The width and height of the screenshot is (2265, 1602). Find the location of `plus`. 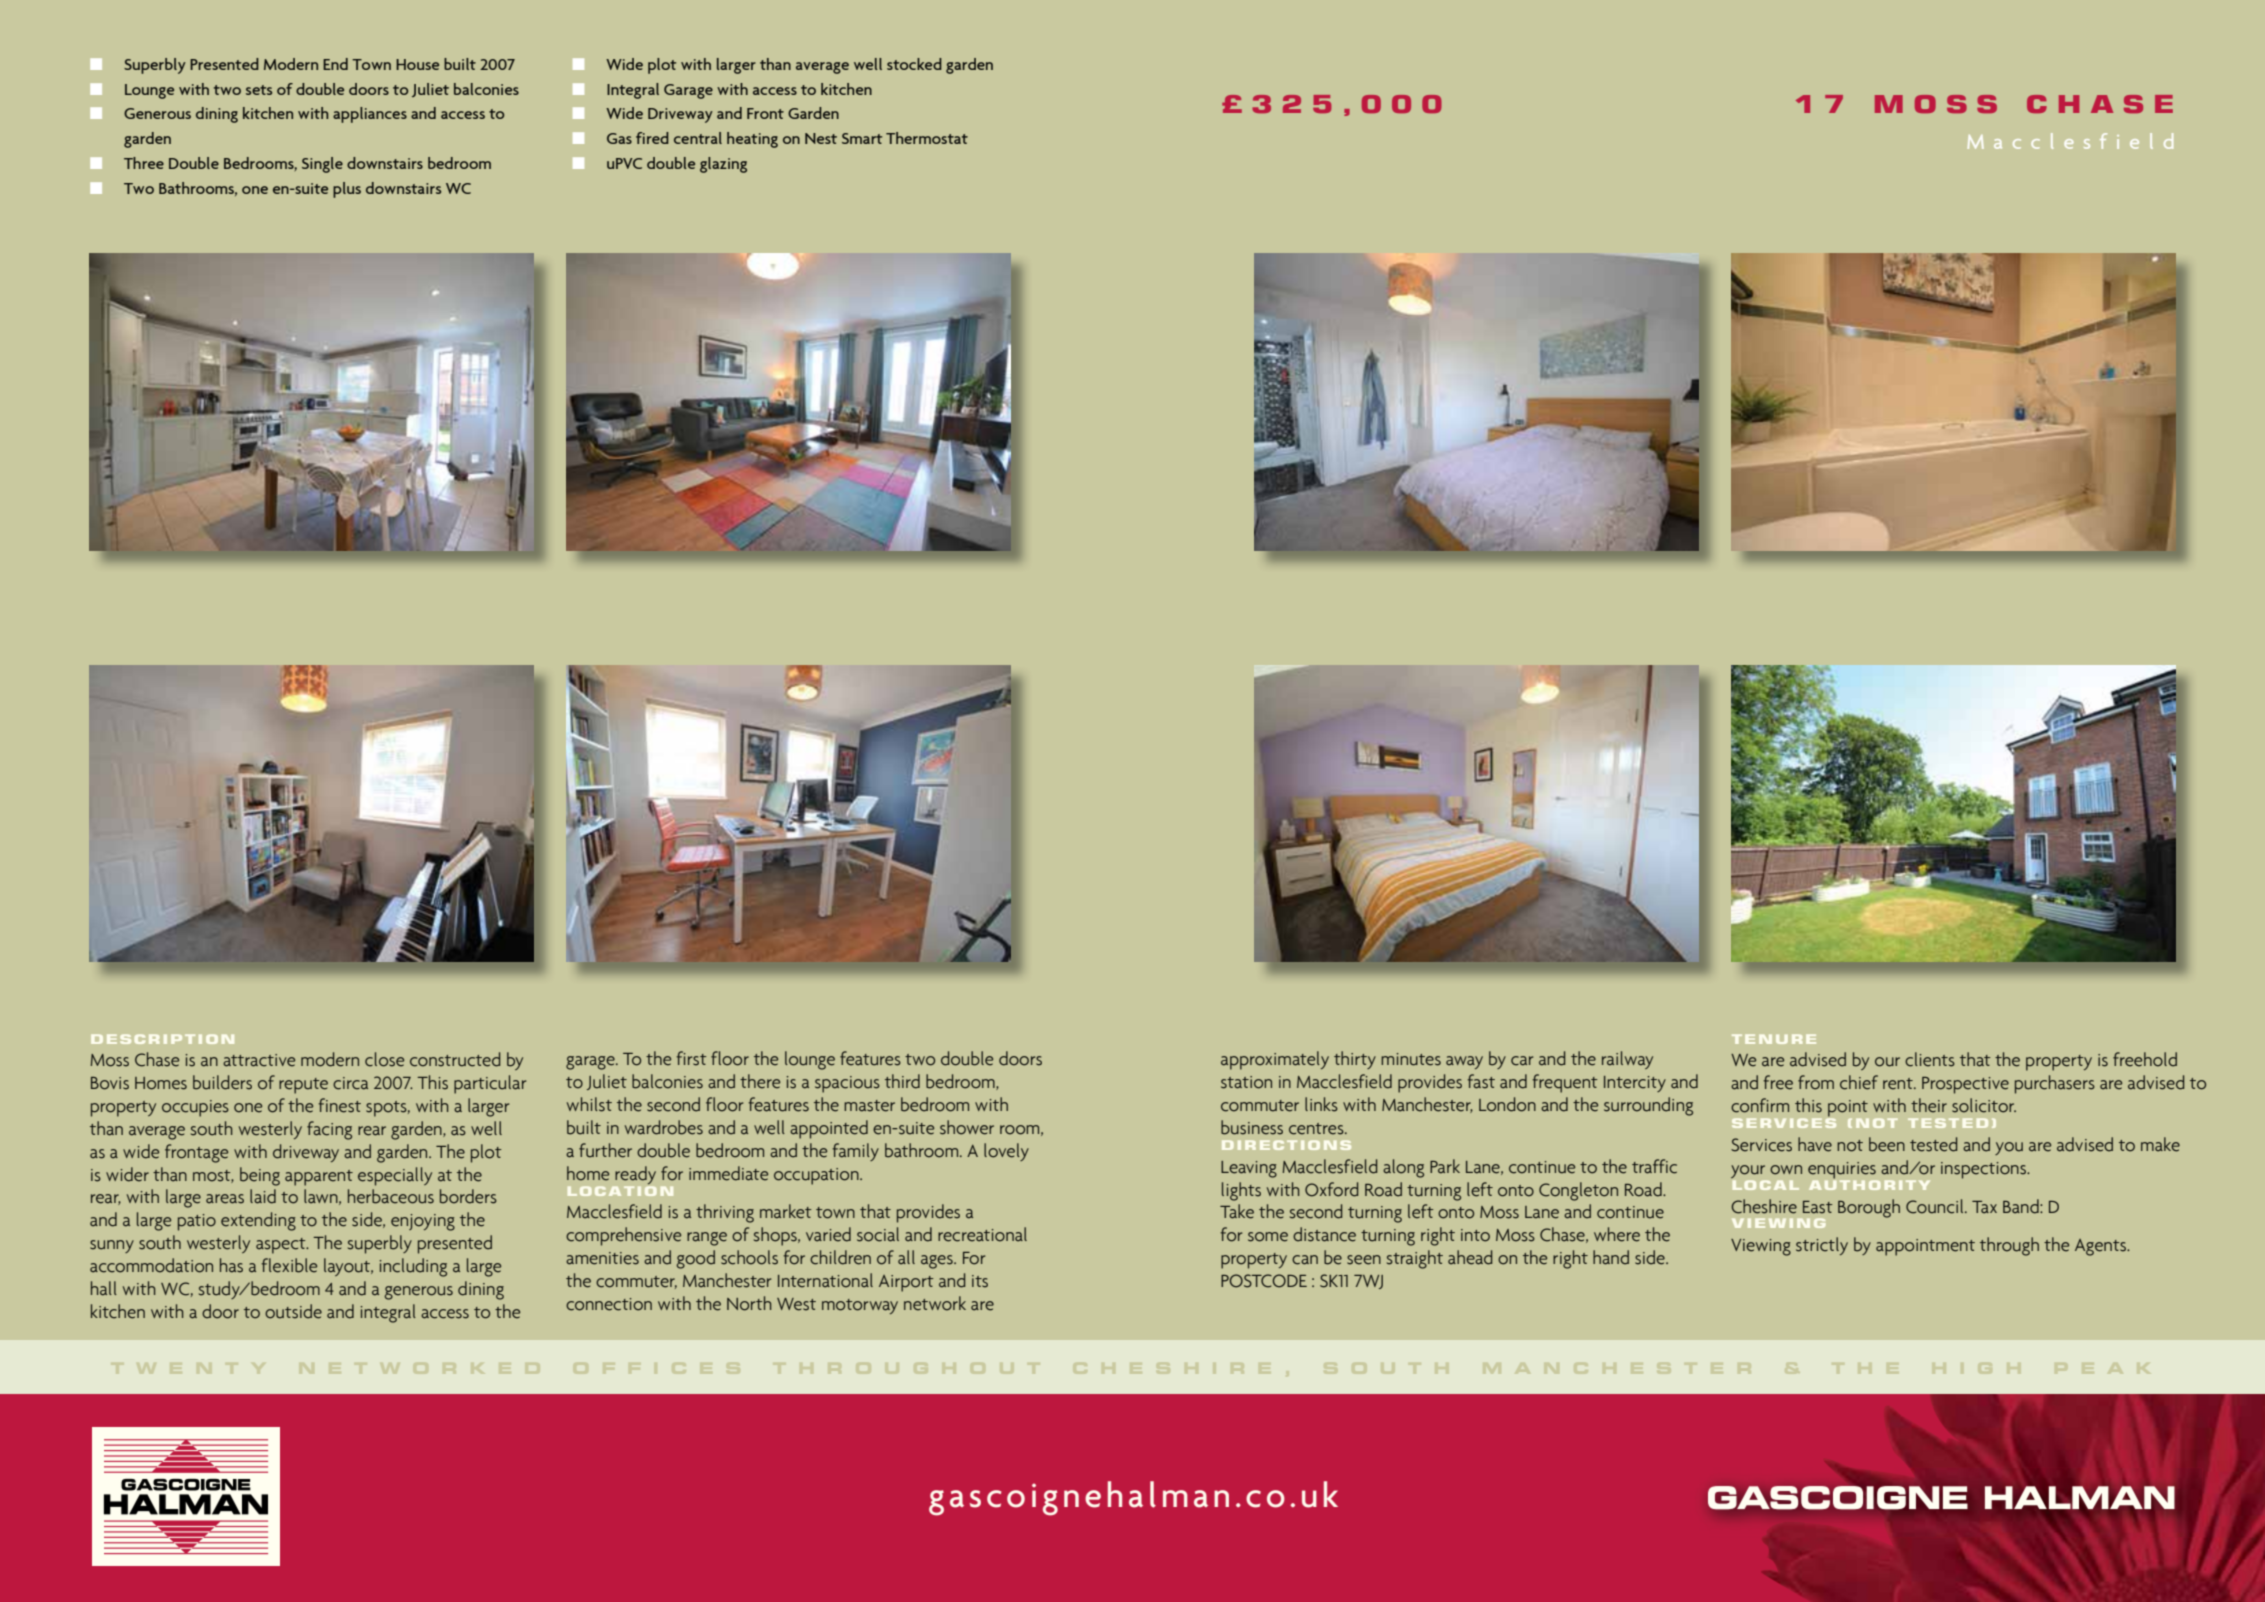

plus is located at coordinates (347, 190).
